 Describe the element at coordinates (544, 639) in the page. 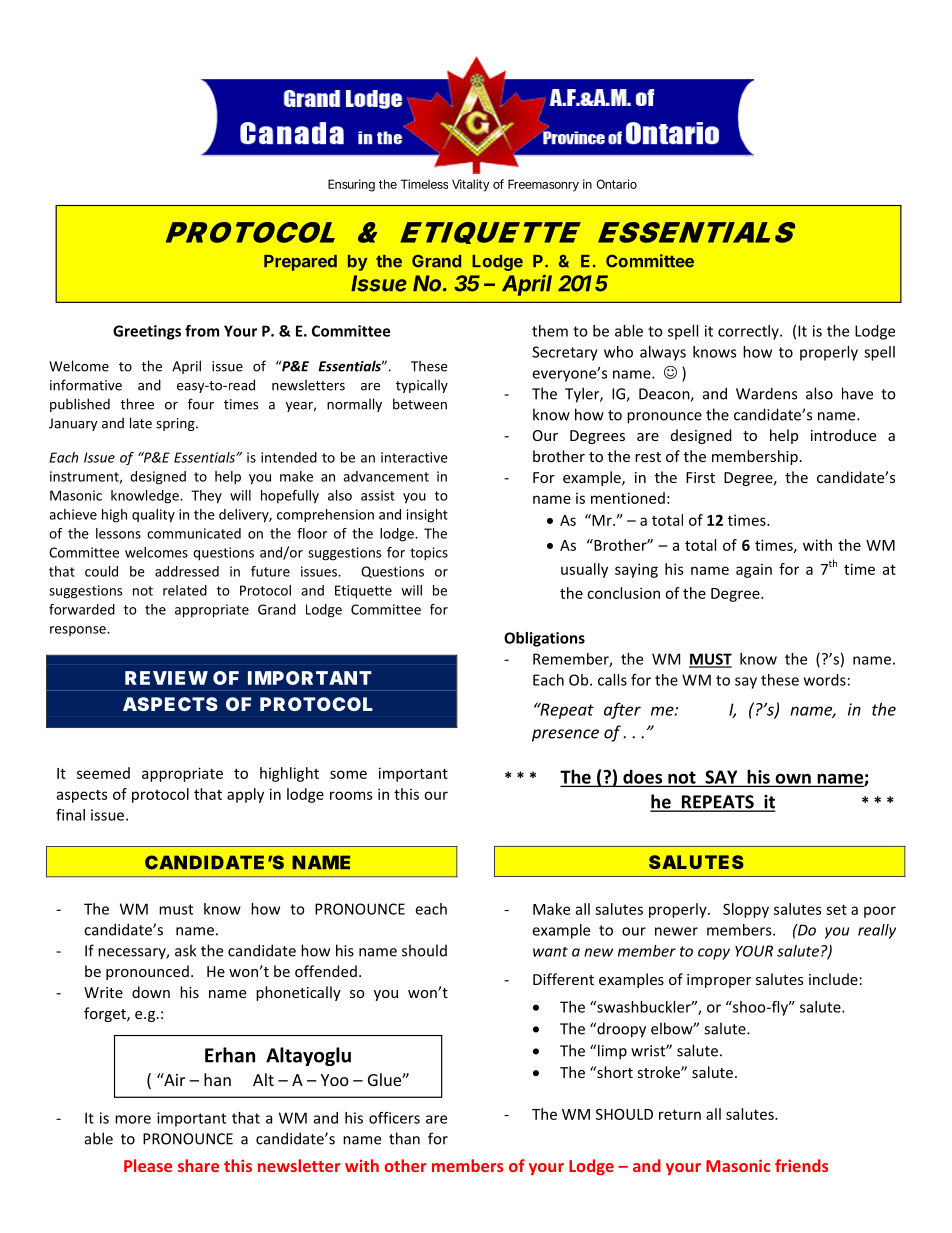

I see `Obligations` at that location.
